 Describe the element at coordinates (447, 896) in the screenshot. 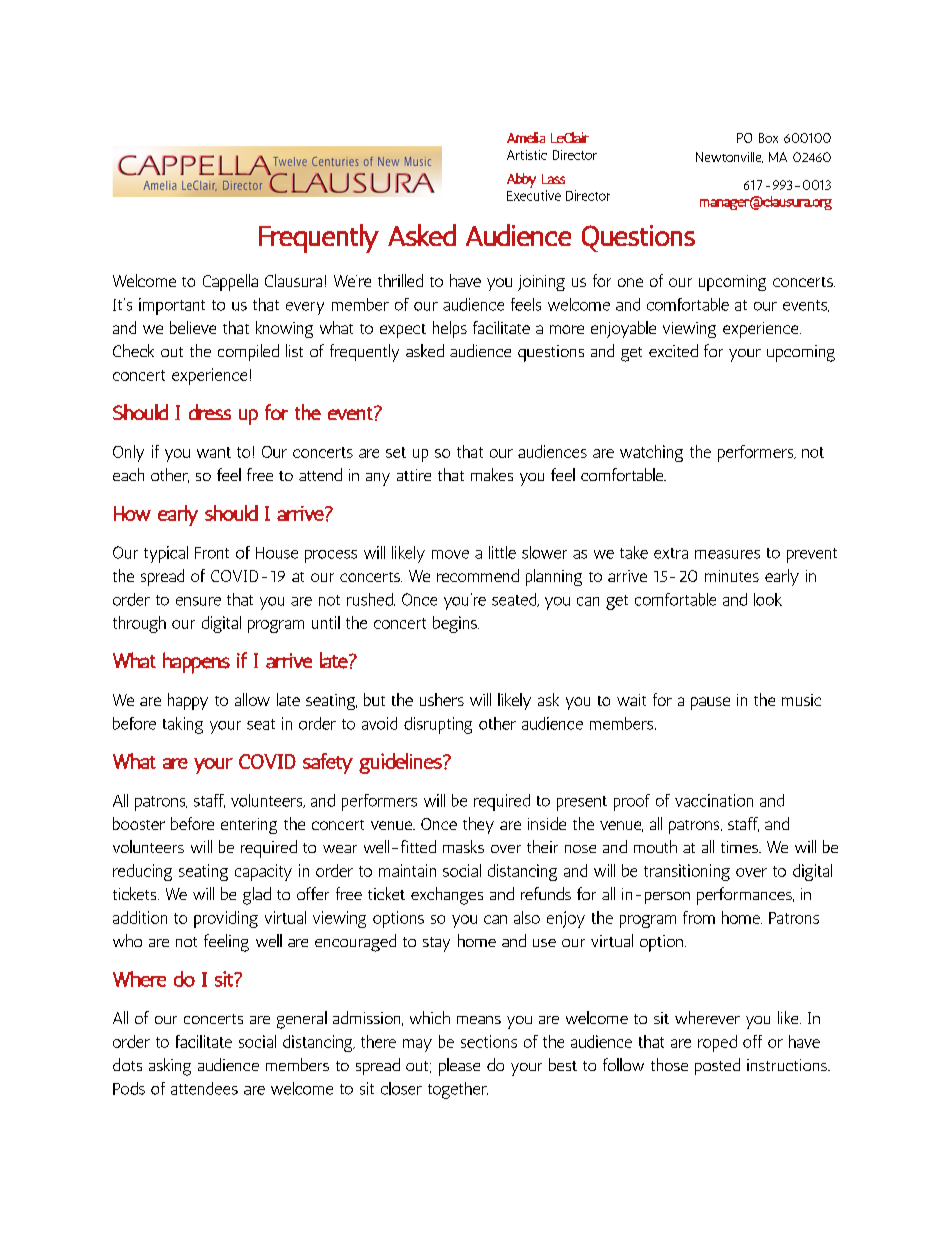

I see `exchanges` at that location.
